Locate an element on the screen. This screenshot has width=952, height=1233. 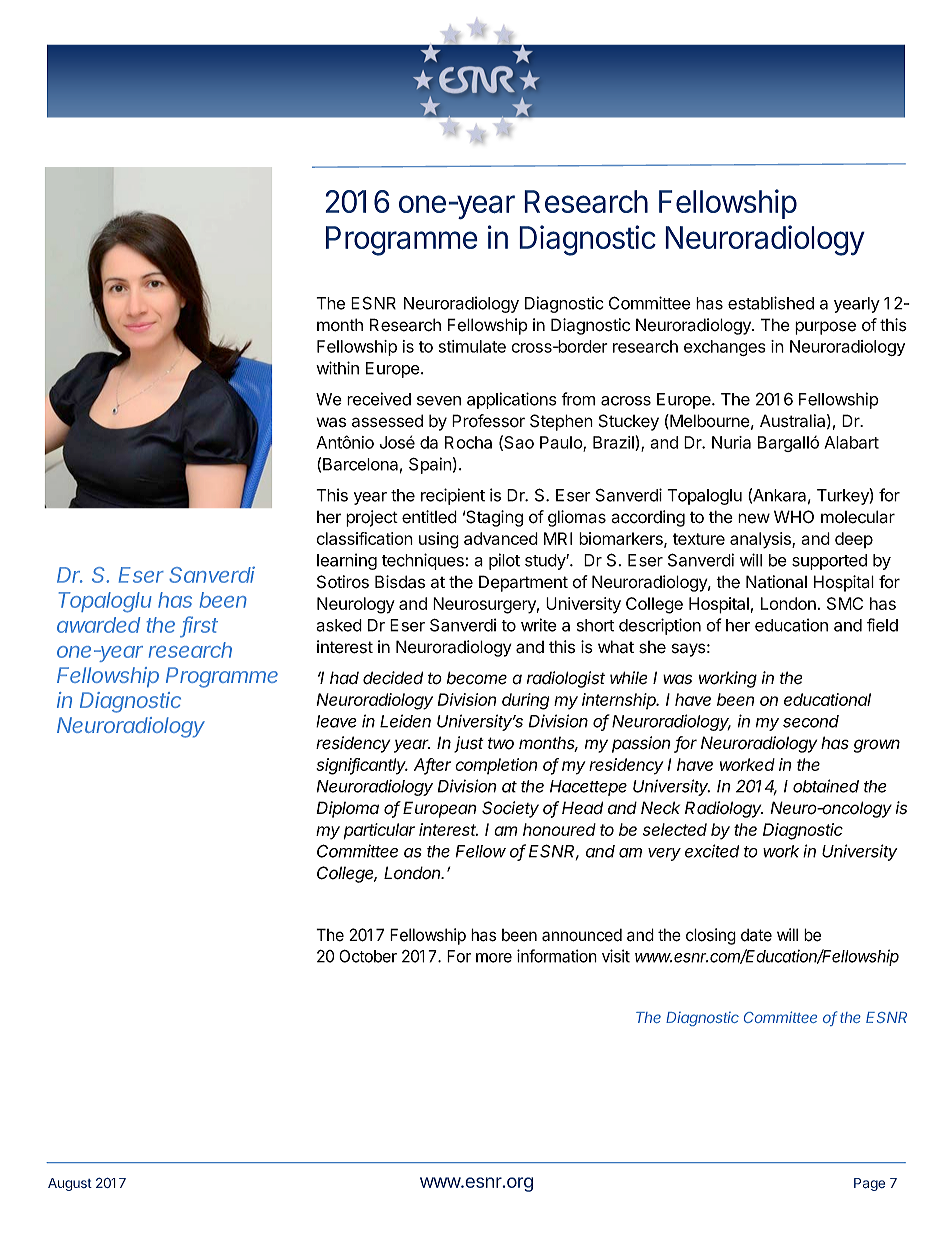
more is located at coordinates (494, 958).
